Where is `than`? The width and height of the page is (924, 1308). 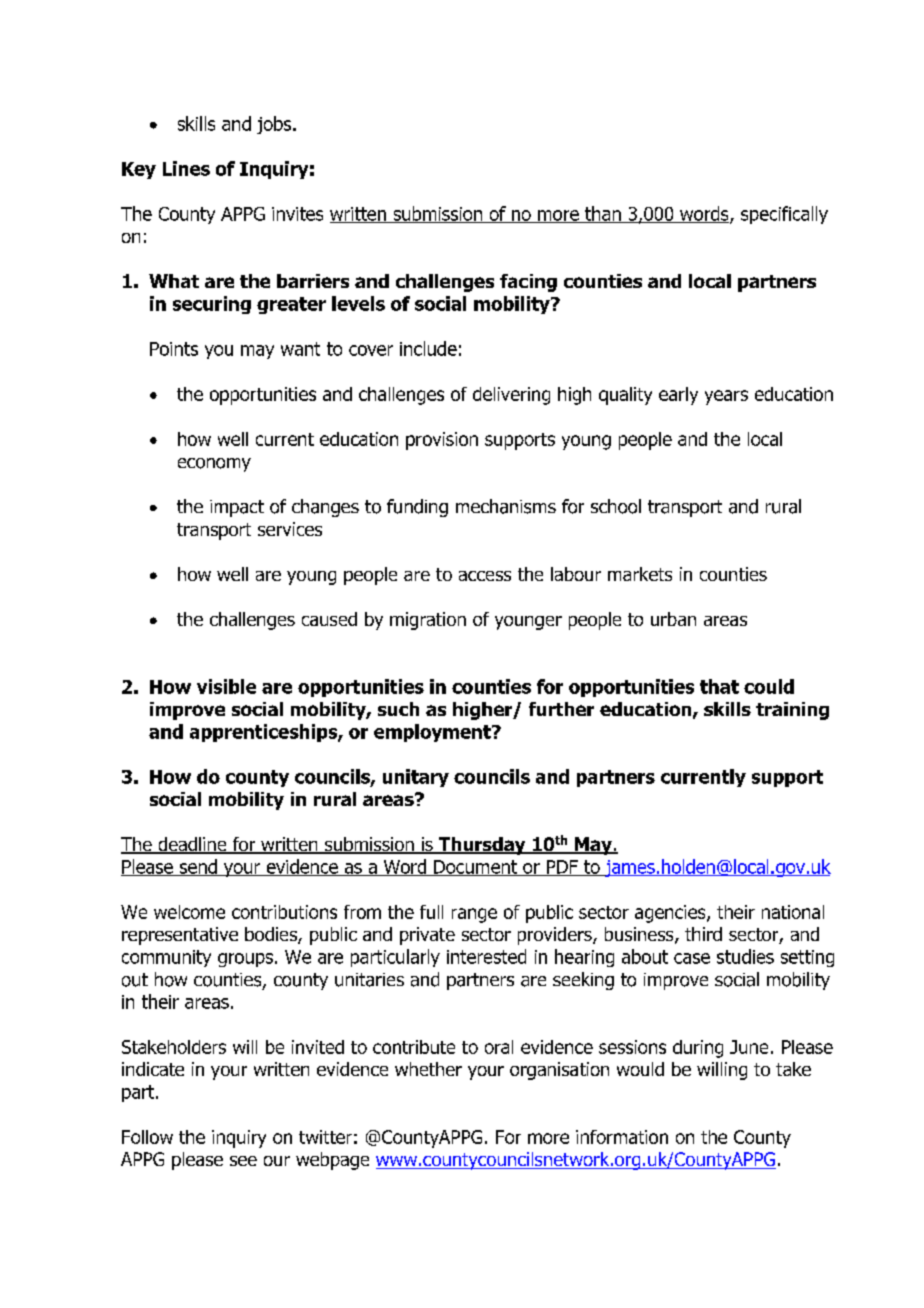 than is located at coordinates (603, 214).
